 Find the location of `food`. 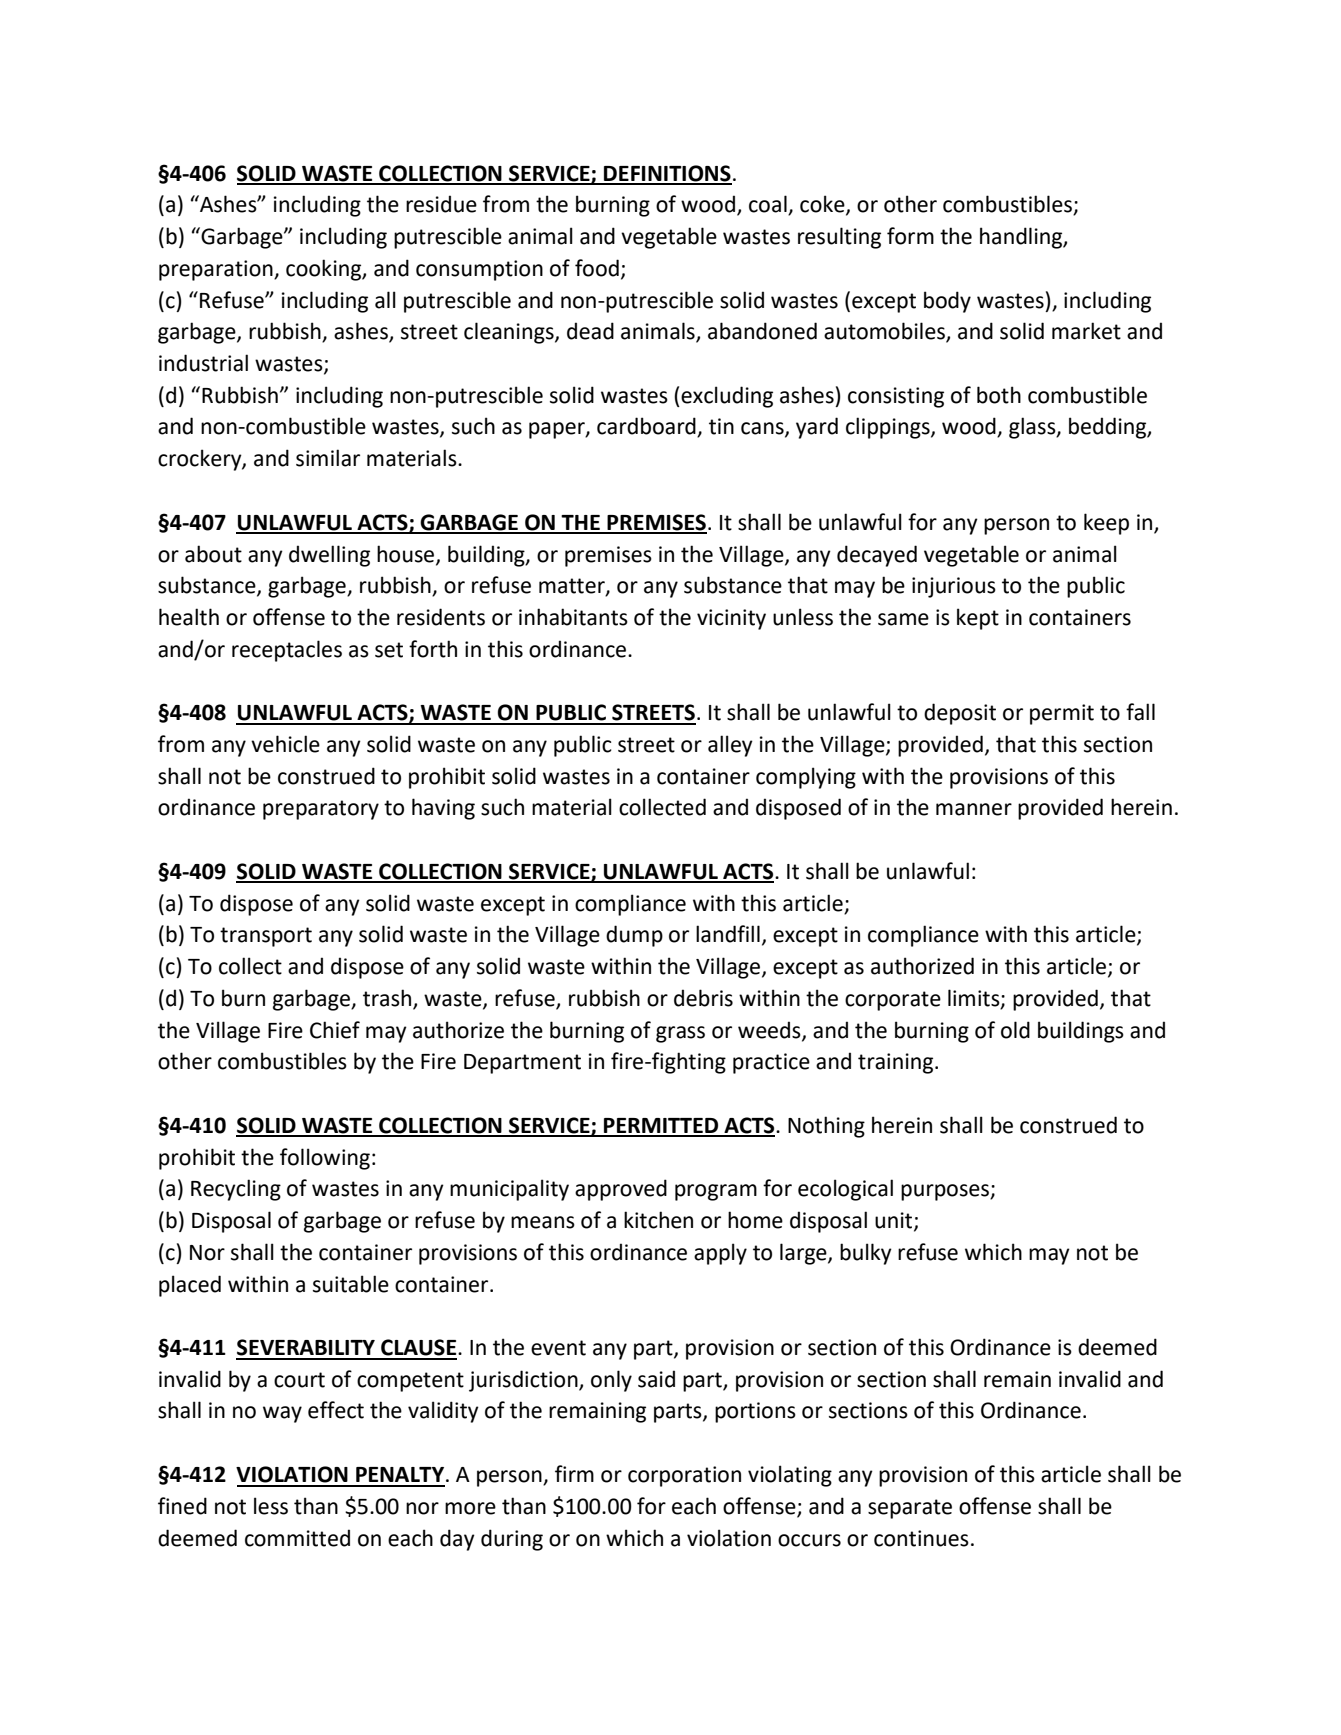

food is located at coordinates (597, 268).
